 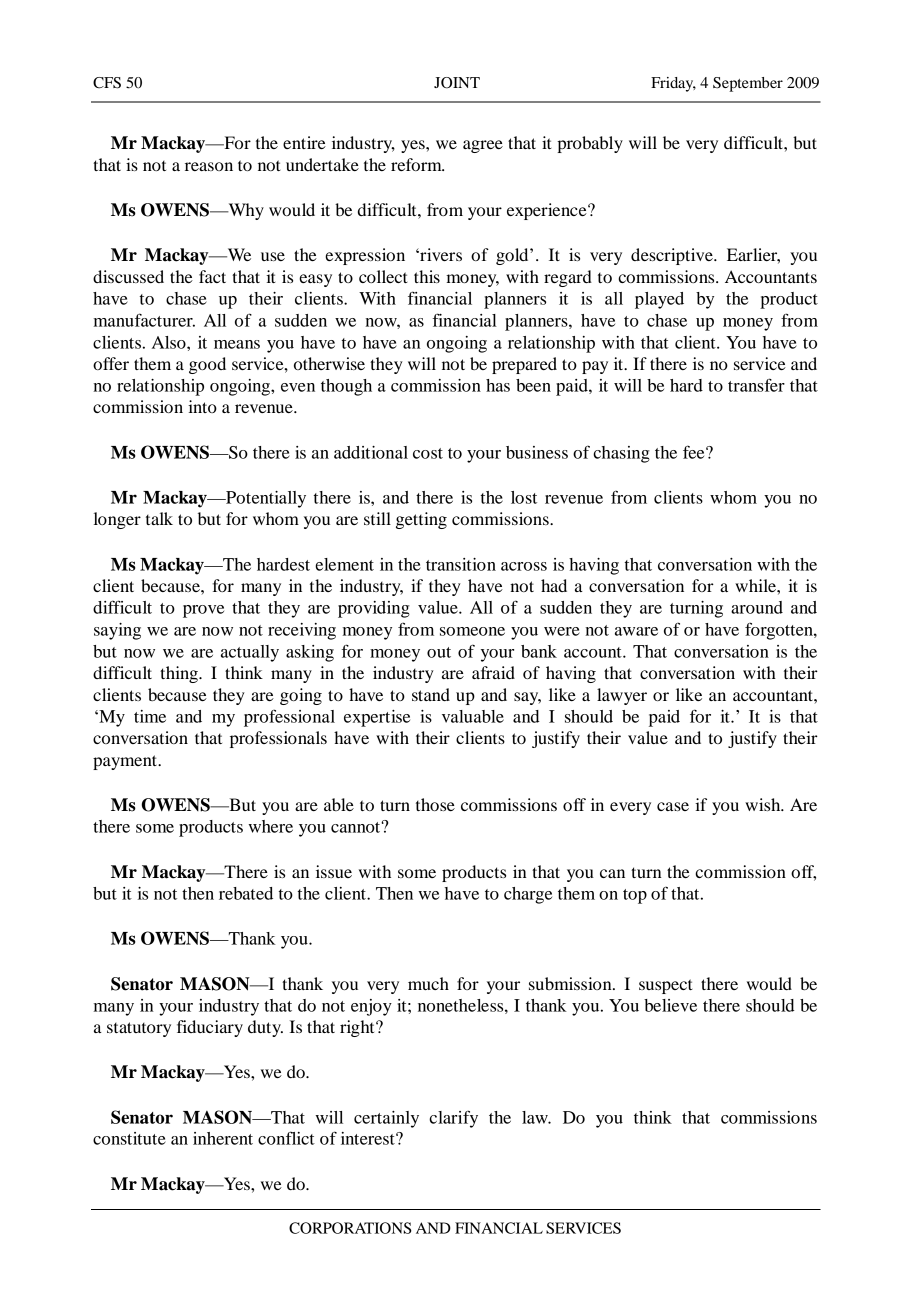 I want to click on Friday, so click(x=673, y=84).
